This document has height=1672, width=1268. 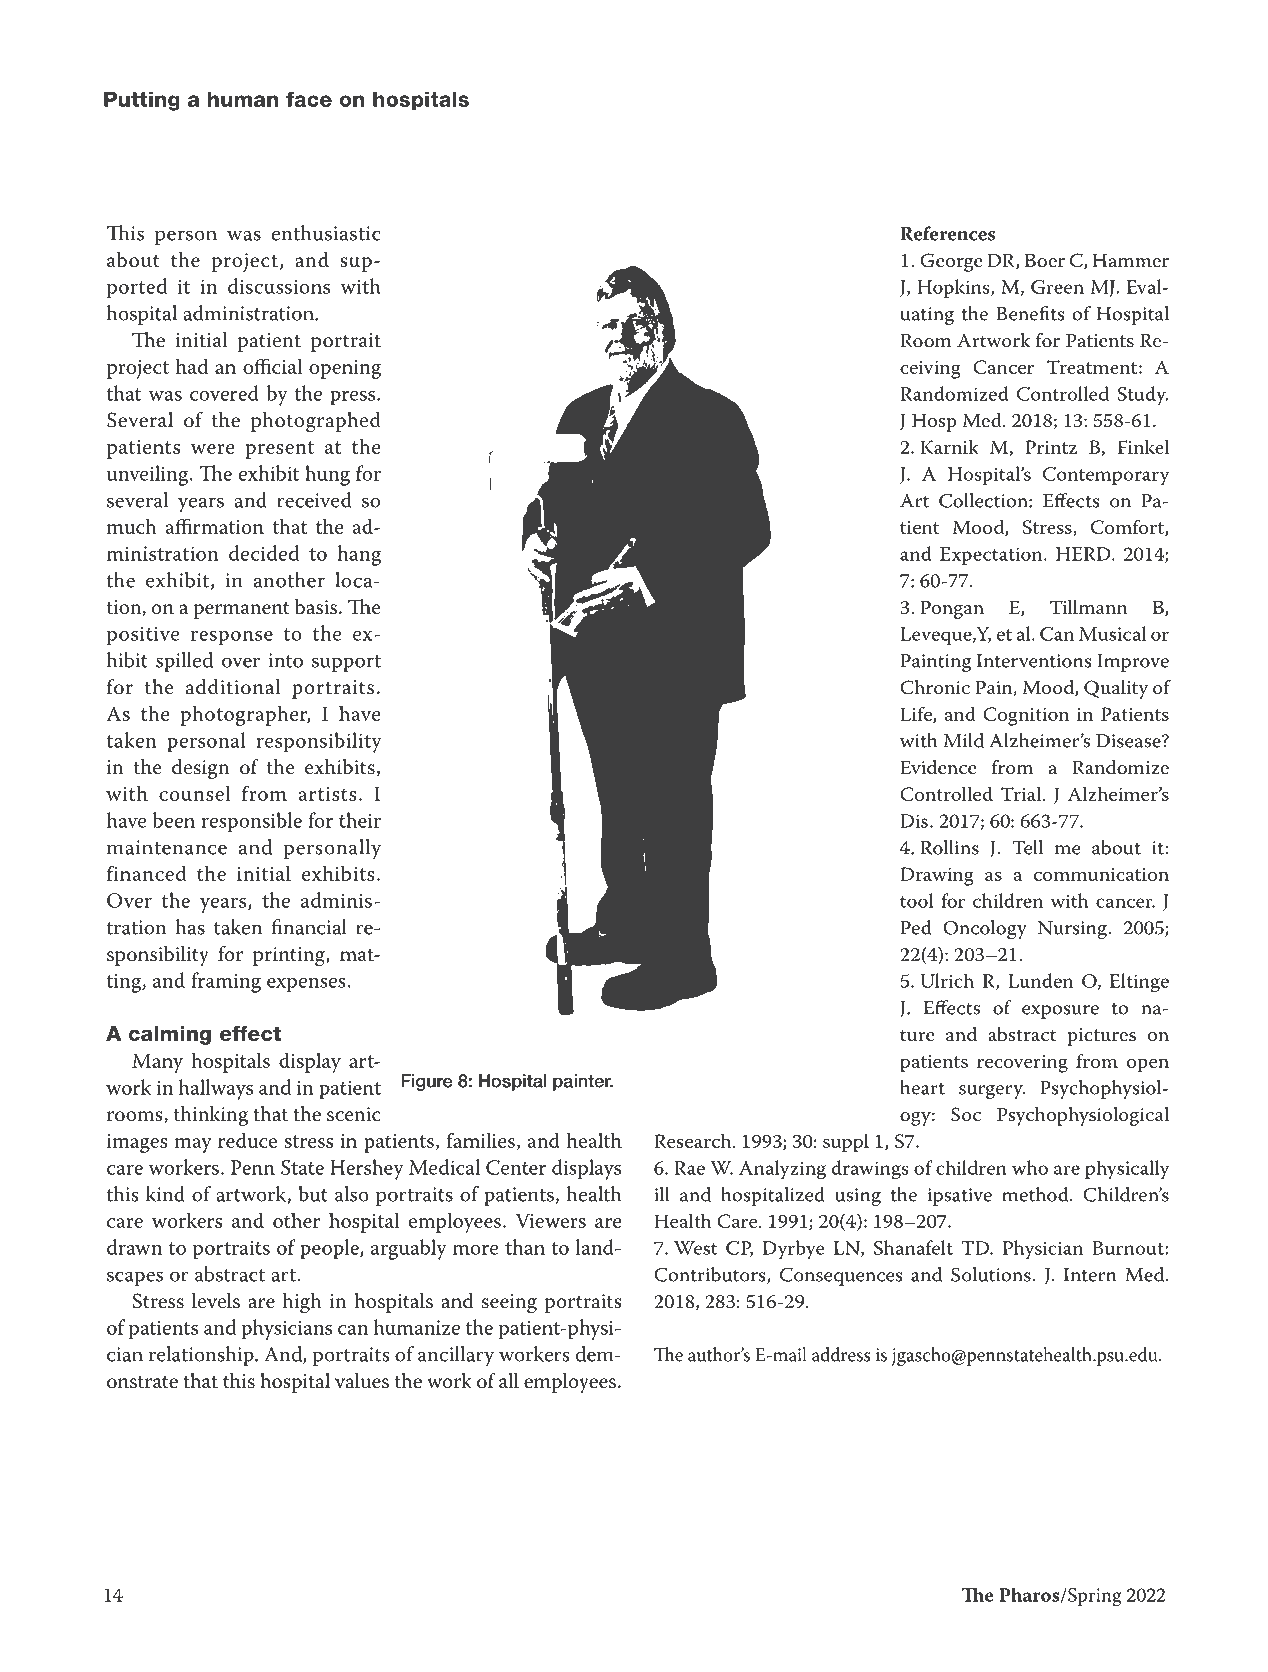 What do you see at coordinates (216, 1301) in the document?
I see `levels` at bounding box center [216, 1301].
